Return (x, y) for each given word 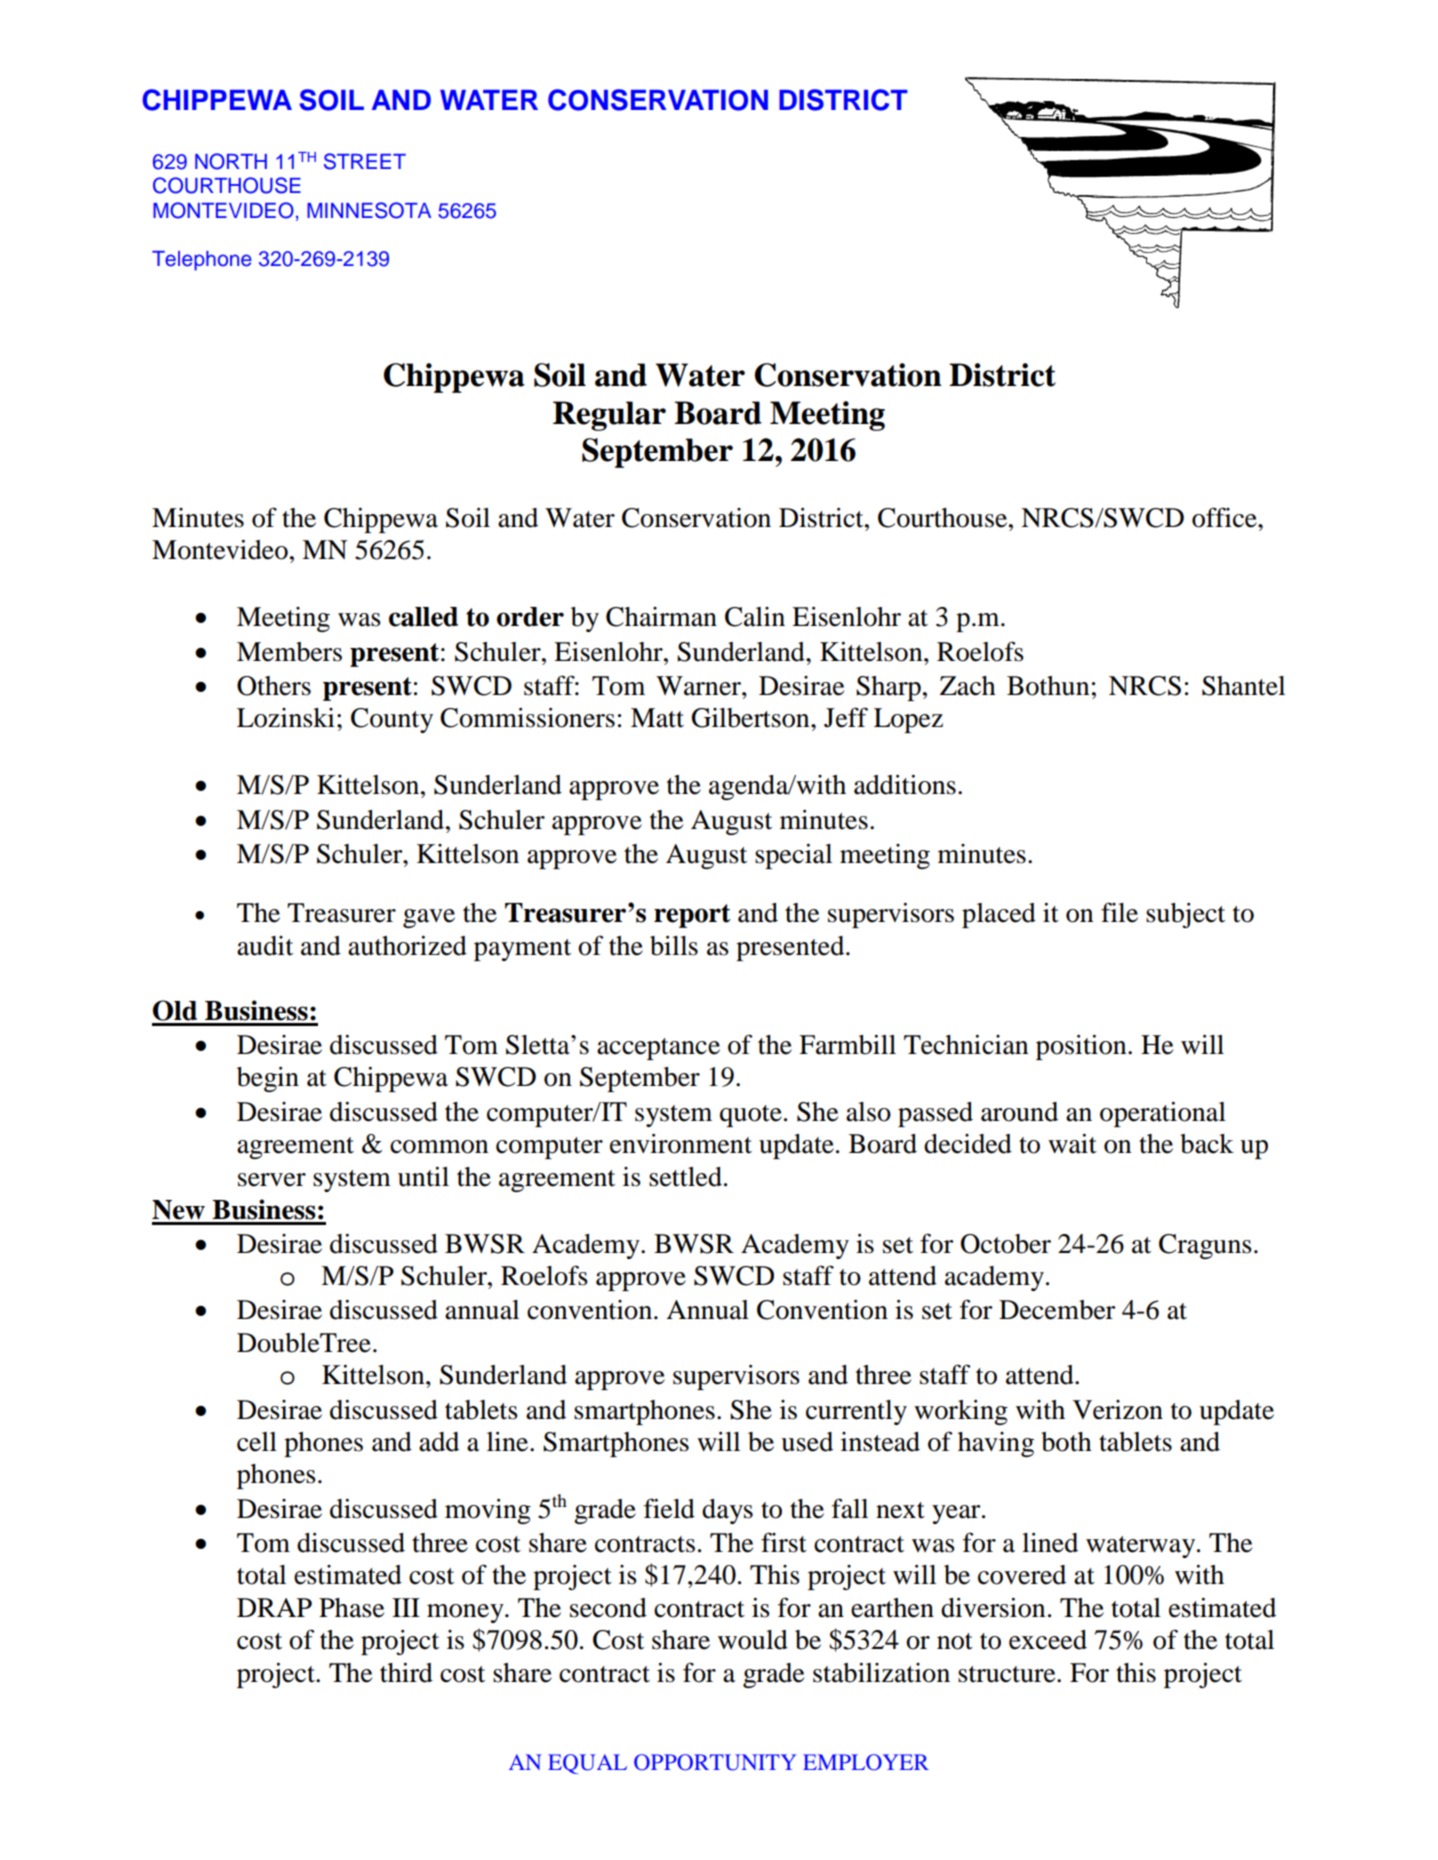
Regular (609, 416)
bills (674, 946)
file (1119, 912)
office (1225, 517)
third (406, 1673)
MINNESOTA (369, 210)
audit (265, 946)
